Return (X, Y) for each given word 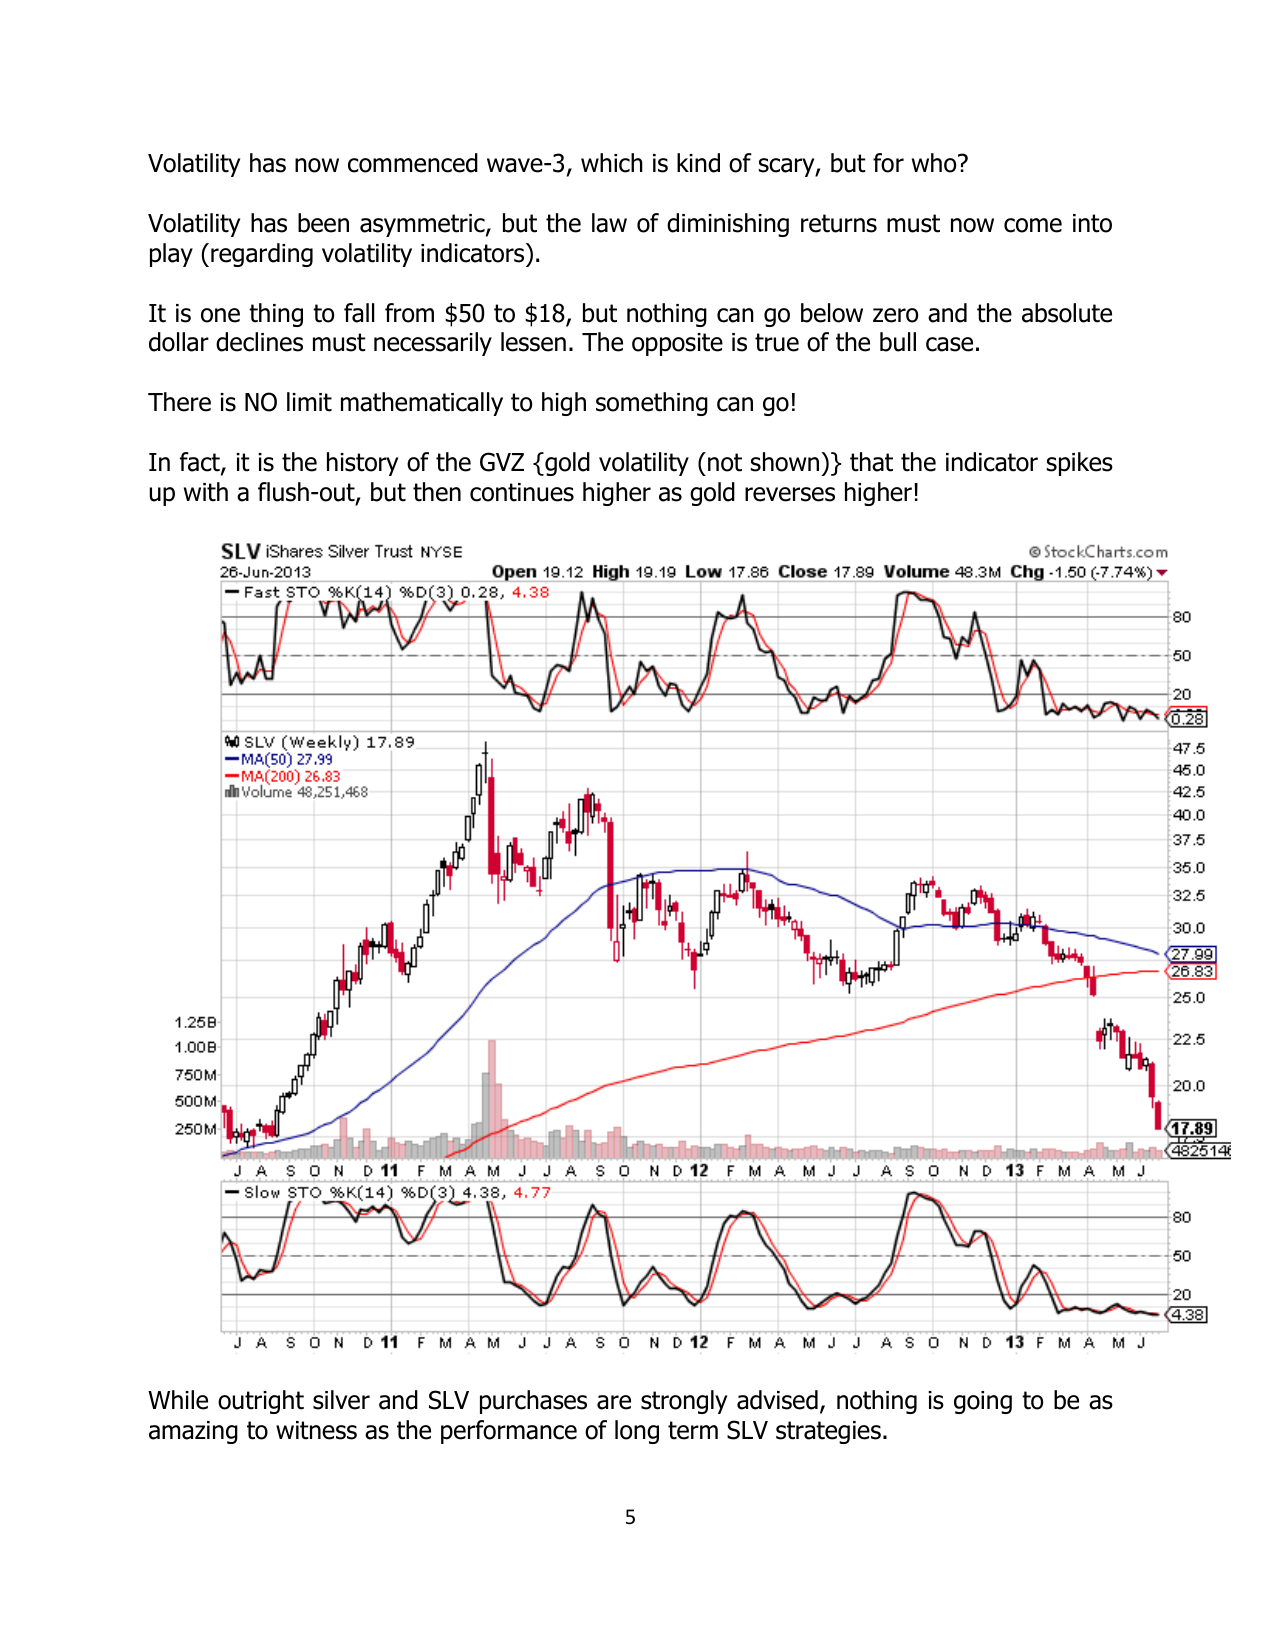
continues (522, 492)
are (614, 1402)
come (1033, 225)
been (323, 223)
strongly (684, 1402)
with (206, 492)
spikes (1079, 464)
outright (261, 1402)
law (609, 223)
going (983, 1402)
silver (341, 1400)
